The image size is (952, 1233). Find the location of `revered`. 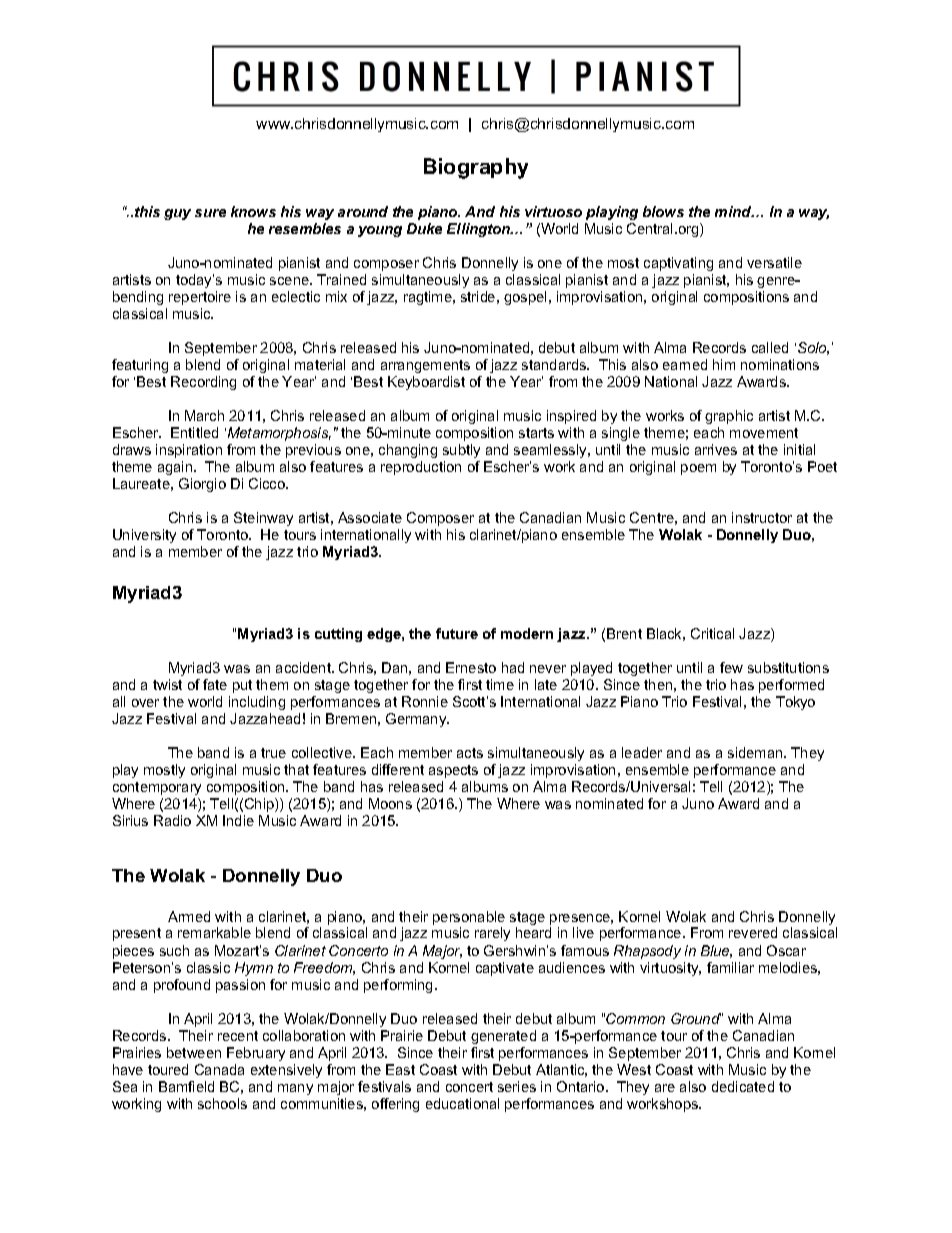

revered is located at coordinates (753, 932).
